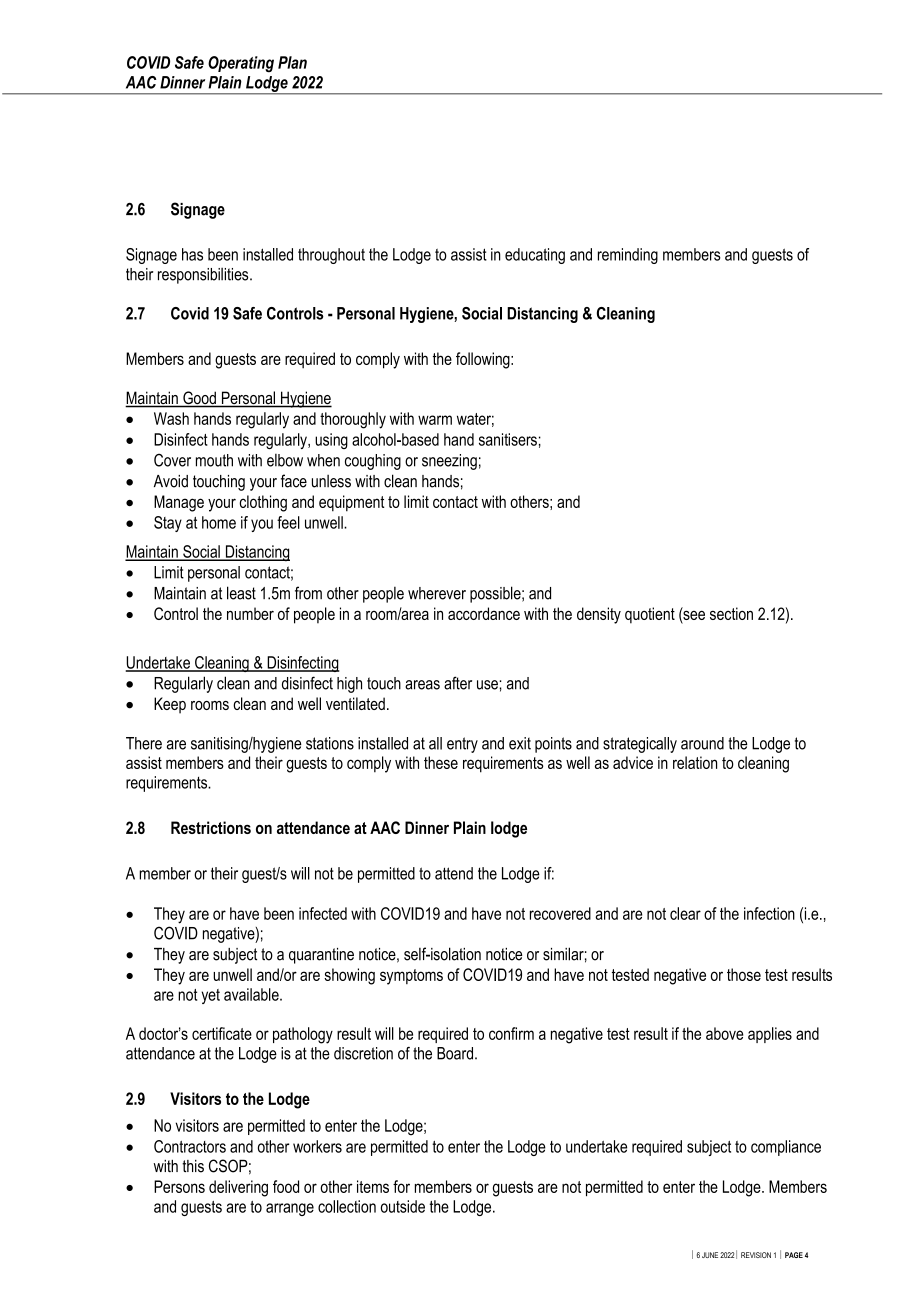  What do you see at coordinates (731, 613) in the image?
I see `section` at bounding box center [731, 613].
